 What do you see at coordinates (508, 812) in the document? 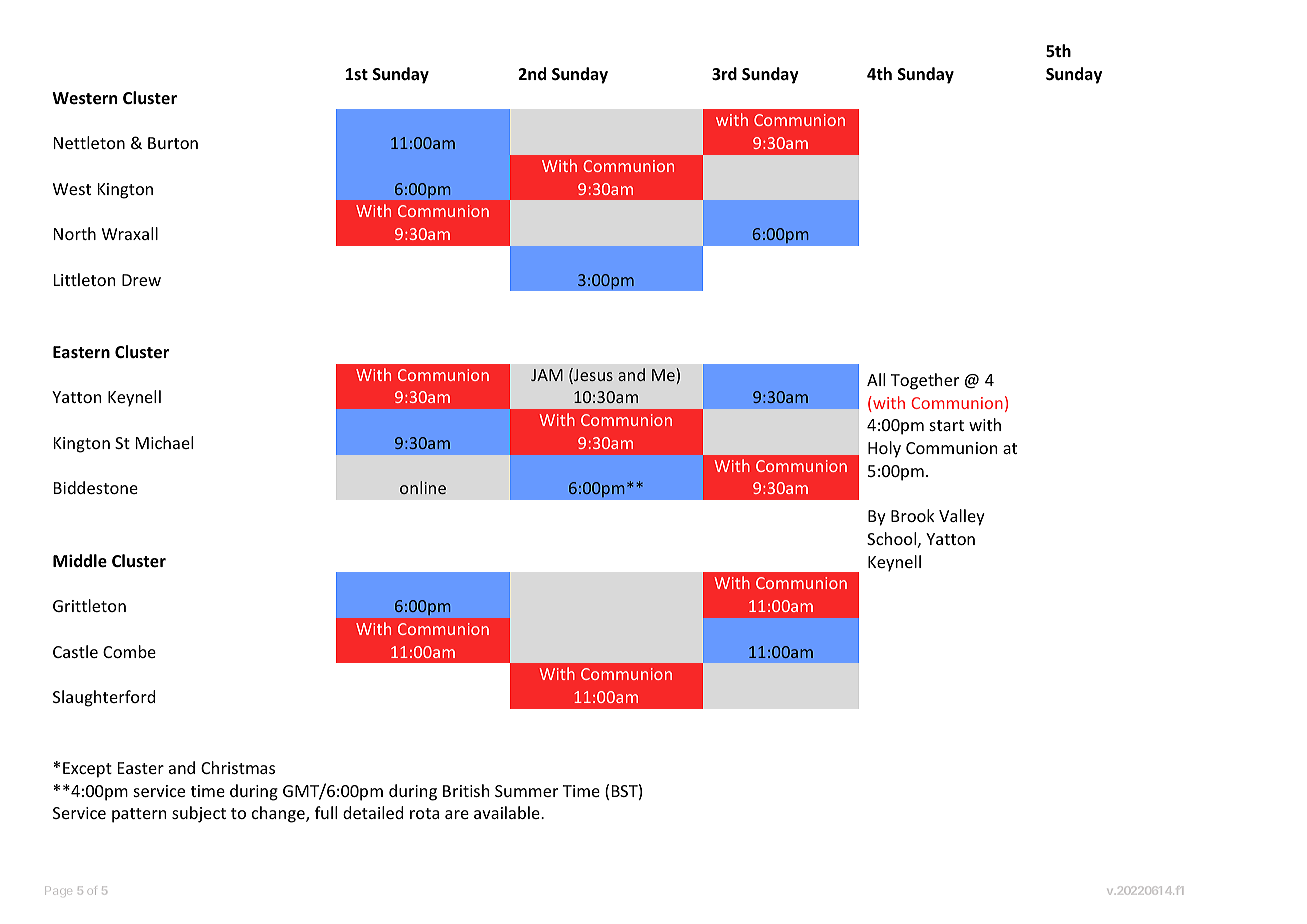
I see `available` at bounding box center [508, 812].
